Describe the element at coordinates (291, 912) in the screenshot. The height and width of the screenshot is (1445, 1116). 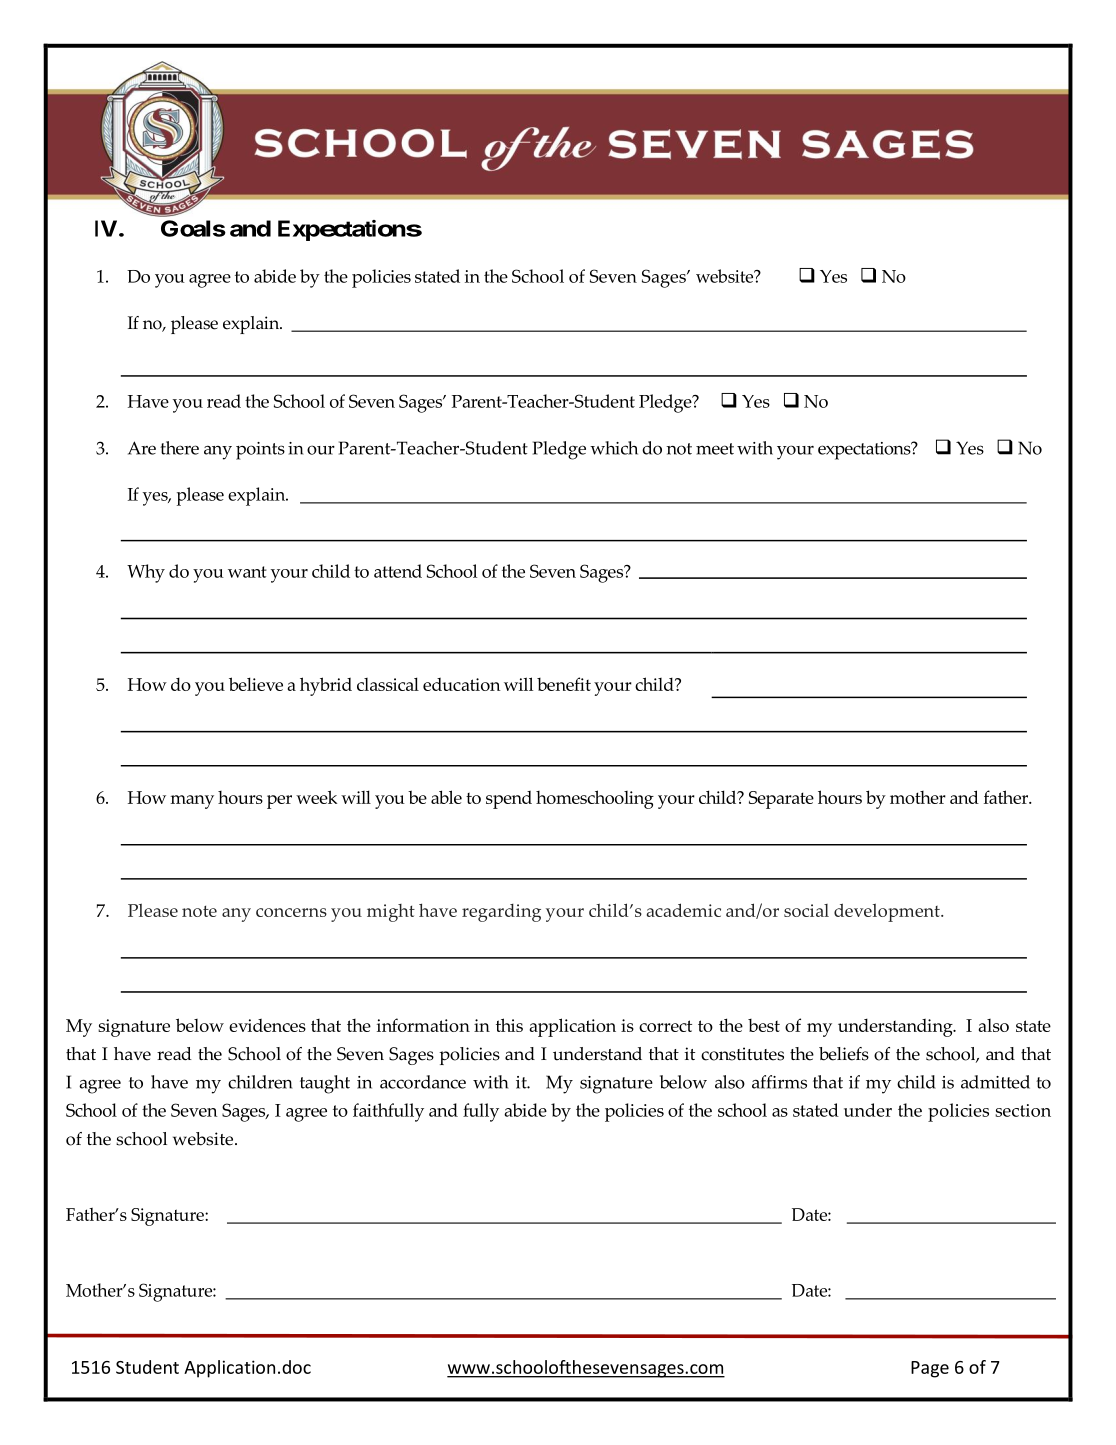
I see `concerns` at that location.
